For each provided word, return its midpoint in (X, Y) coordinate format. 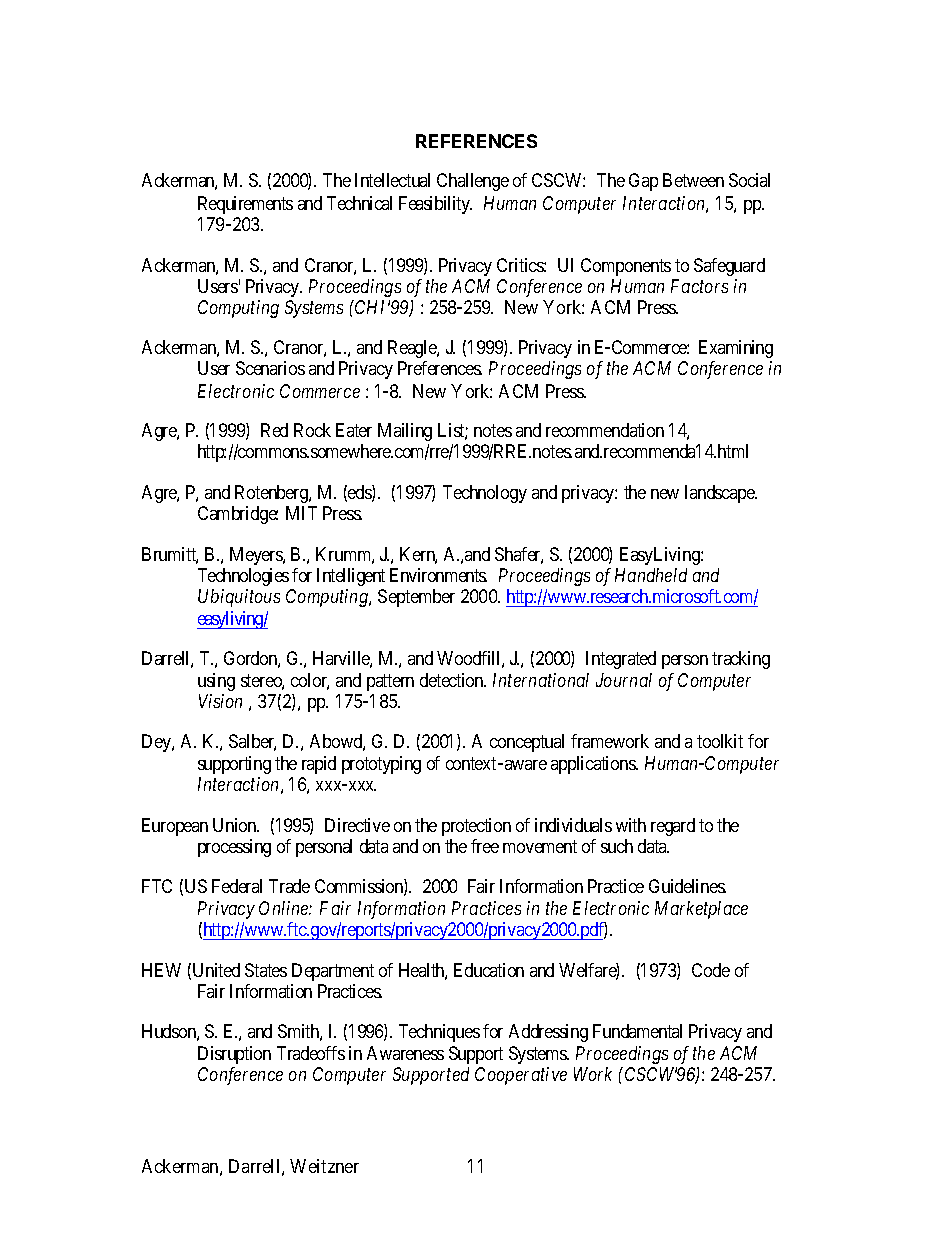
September (416, 598)
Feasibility (435, 205)
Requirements (245, 205)
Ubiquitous (239, 598)
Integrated (621, 660)
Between (693, 180)
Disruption (234, 1055)
